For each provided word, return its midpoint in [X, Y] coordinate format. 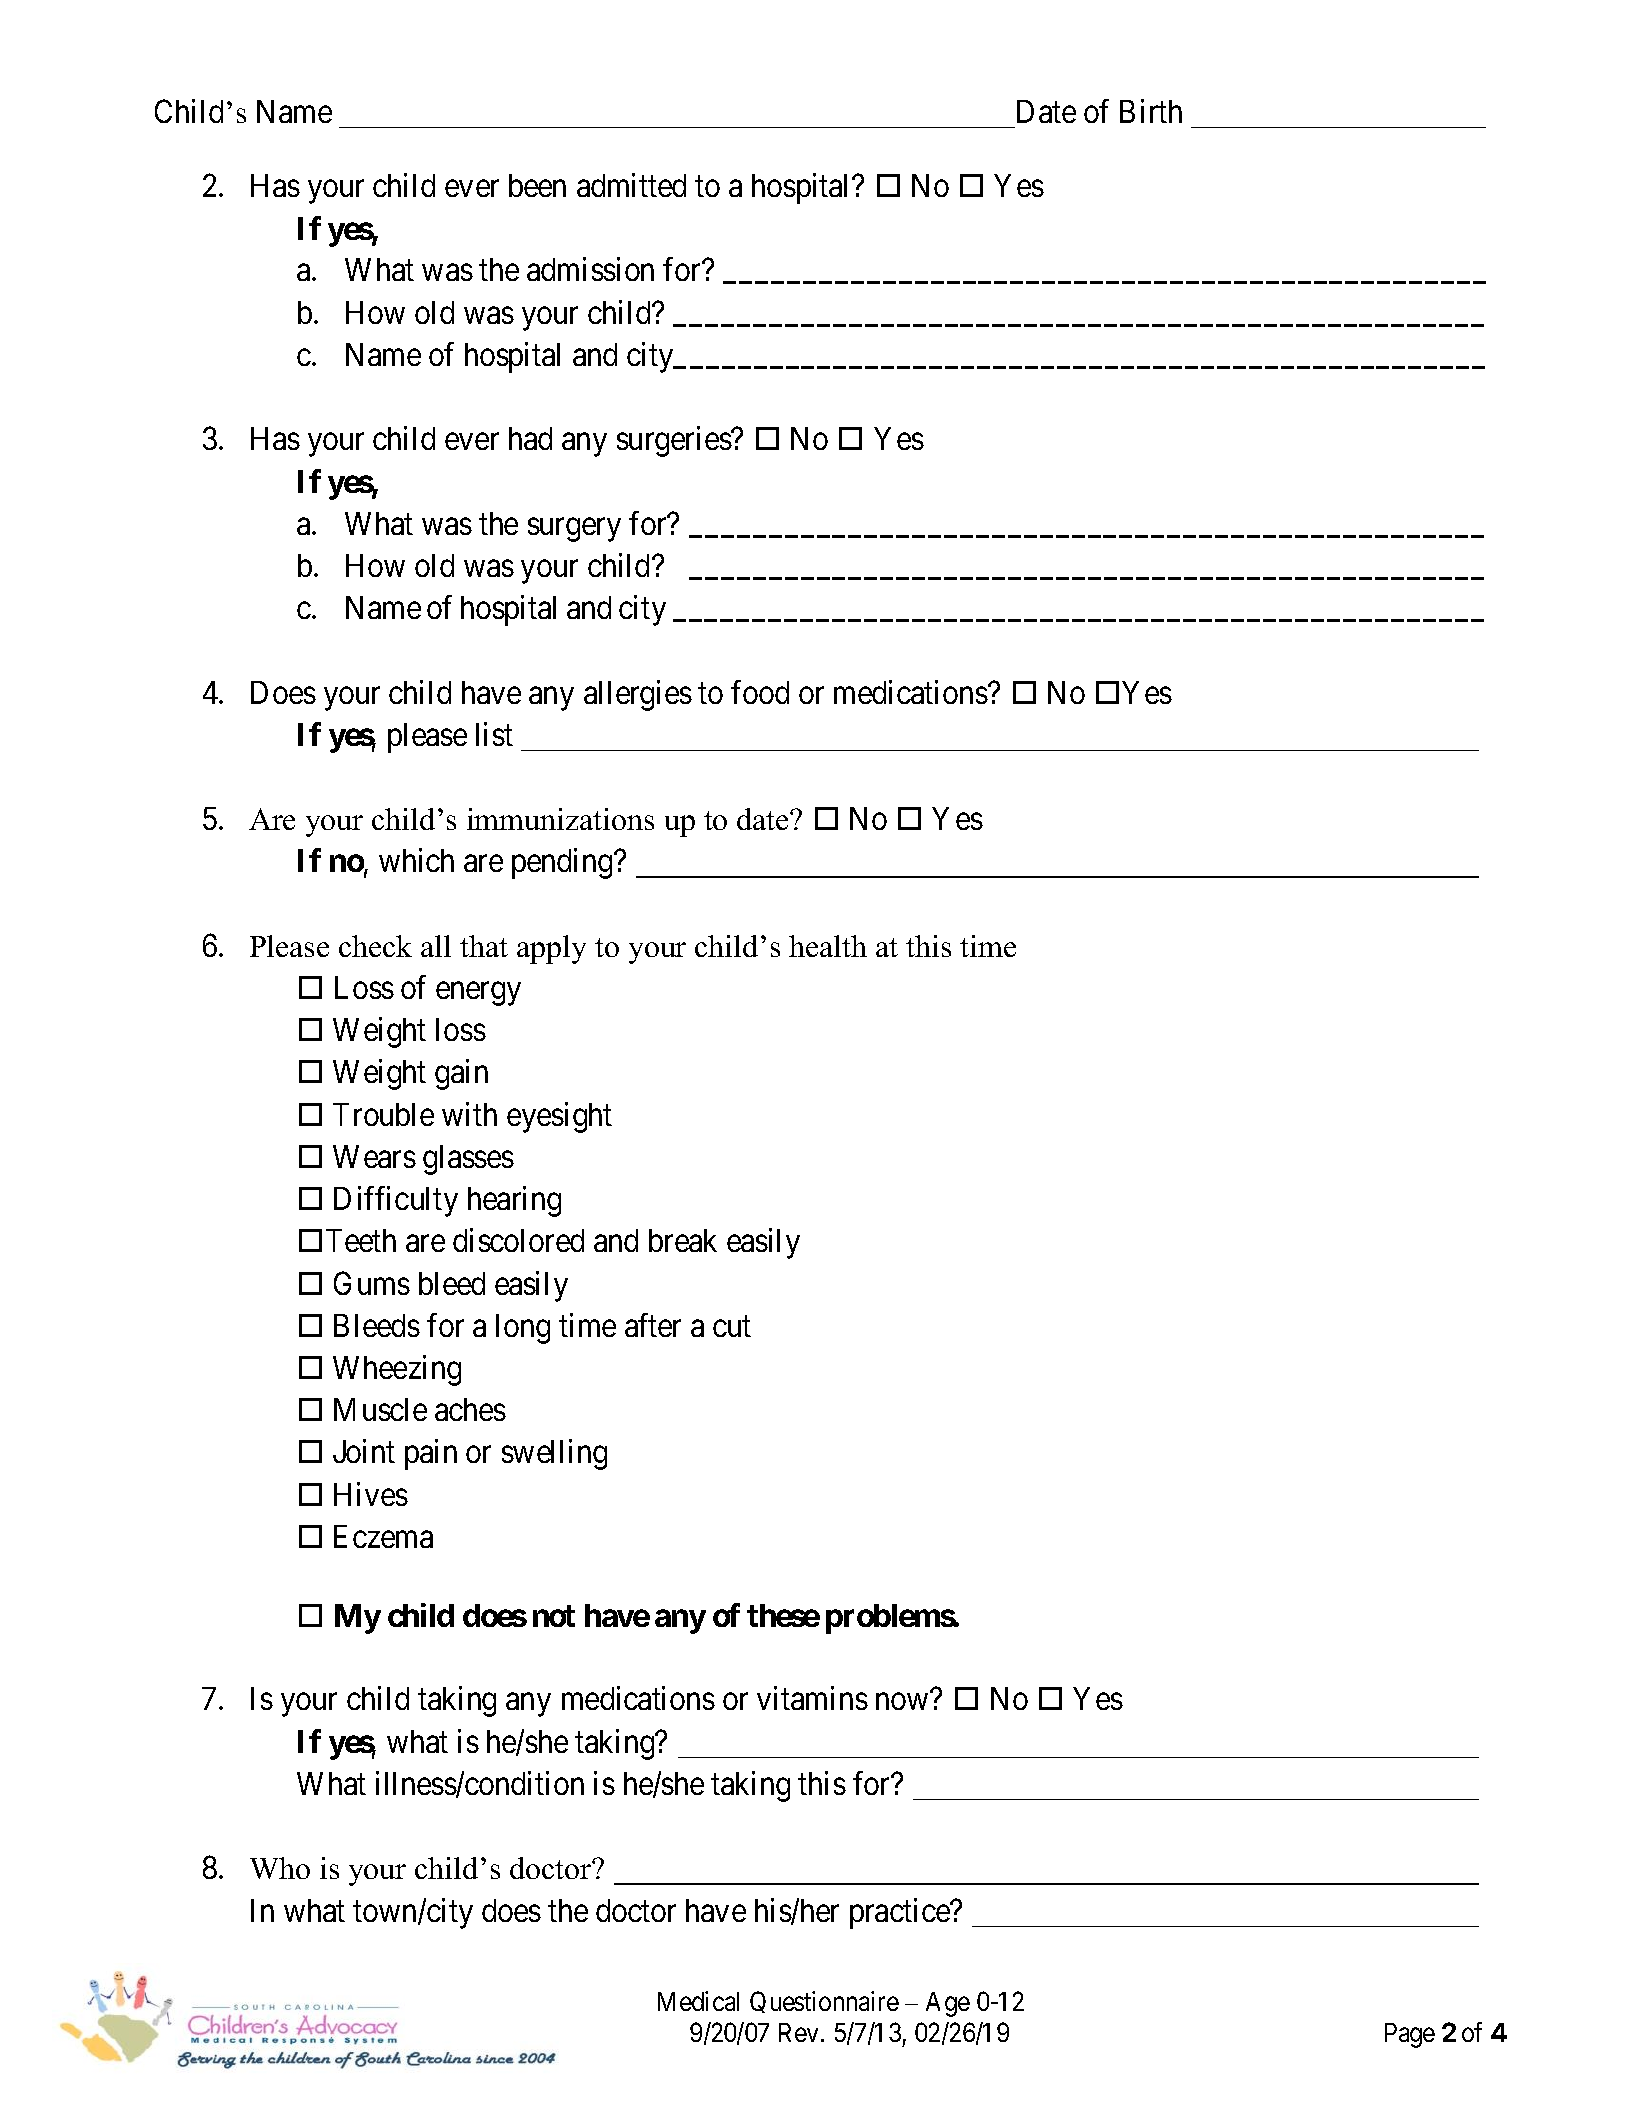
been [537, 185]
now [902, 1702]
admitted [631, 185]
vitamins [812, 1698]
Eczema [383, 1536]
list [494, 734]
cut [732, 1327]
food [760, 692]
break [683, 1240]
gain [461, 1075]
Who [280, 1868]
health [828, 946]
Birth [1151, 111]
